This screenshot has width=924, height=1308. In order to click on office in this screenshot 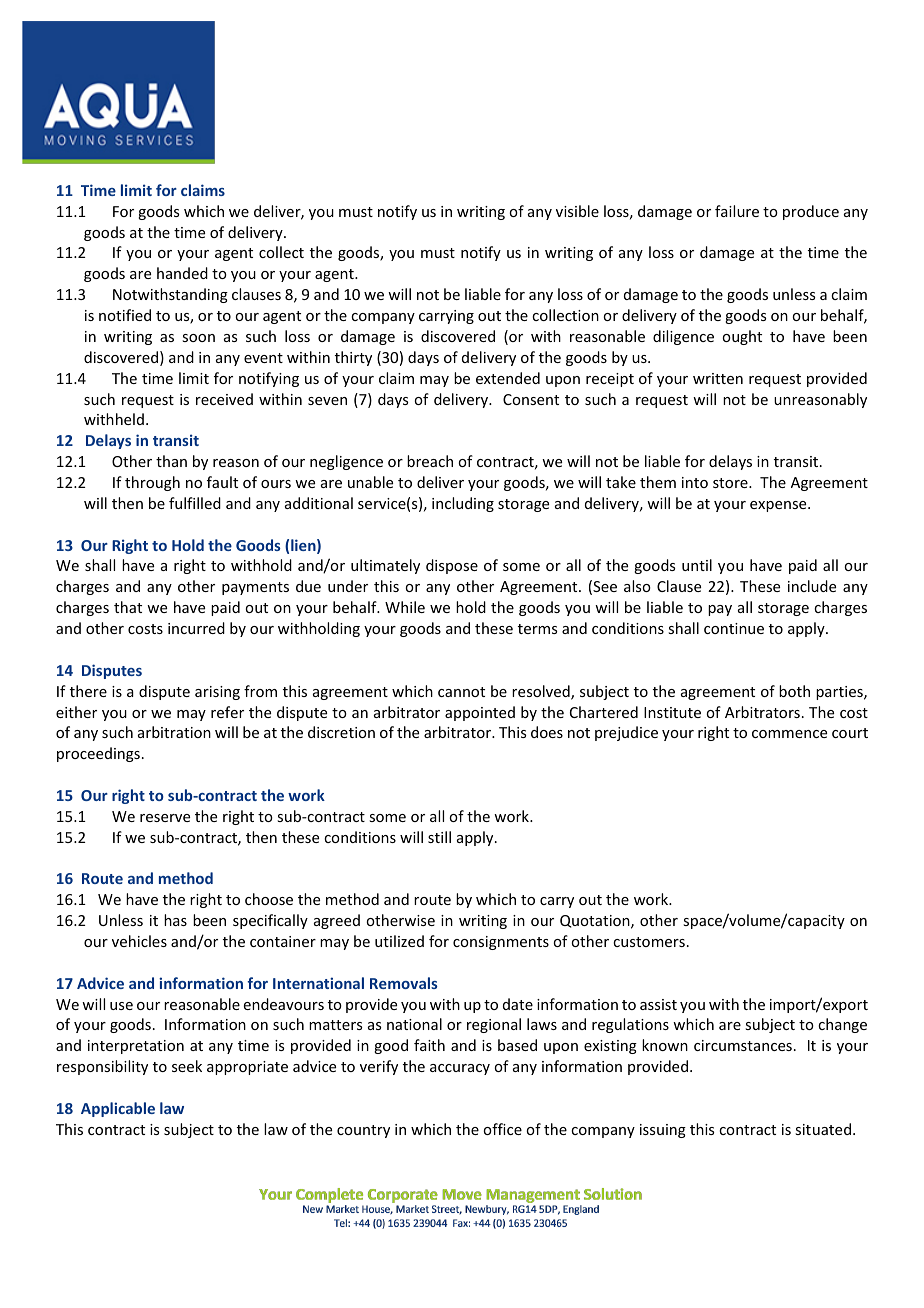, I will do `click(502, 1129)`.
